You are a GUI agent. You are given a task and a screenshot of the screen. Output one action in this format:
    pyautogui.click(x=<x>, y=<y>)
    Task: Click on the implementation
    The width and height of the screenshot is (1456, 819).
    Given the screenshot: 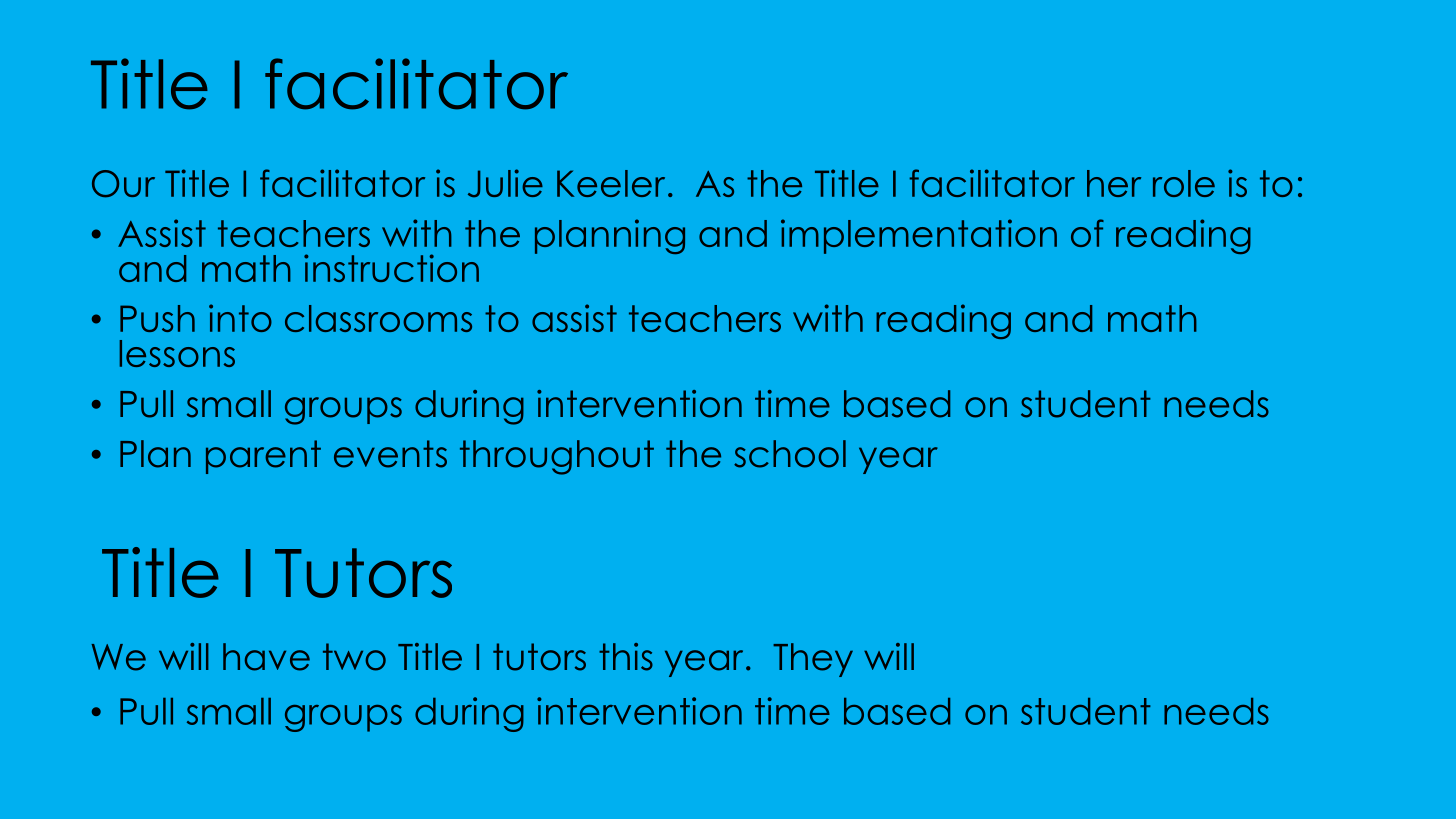 What is the action you would take?
    pyautogui.click(x=919, y=236)
